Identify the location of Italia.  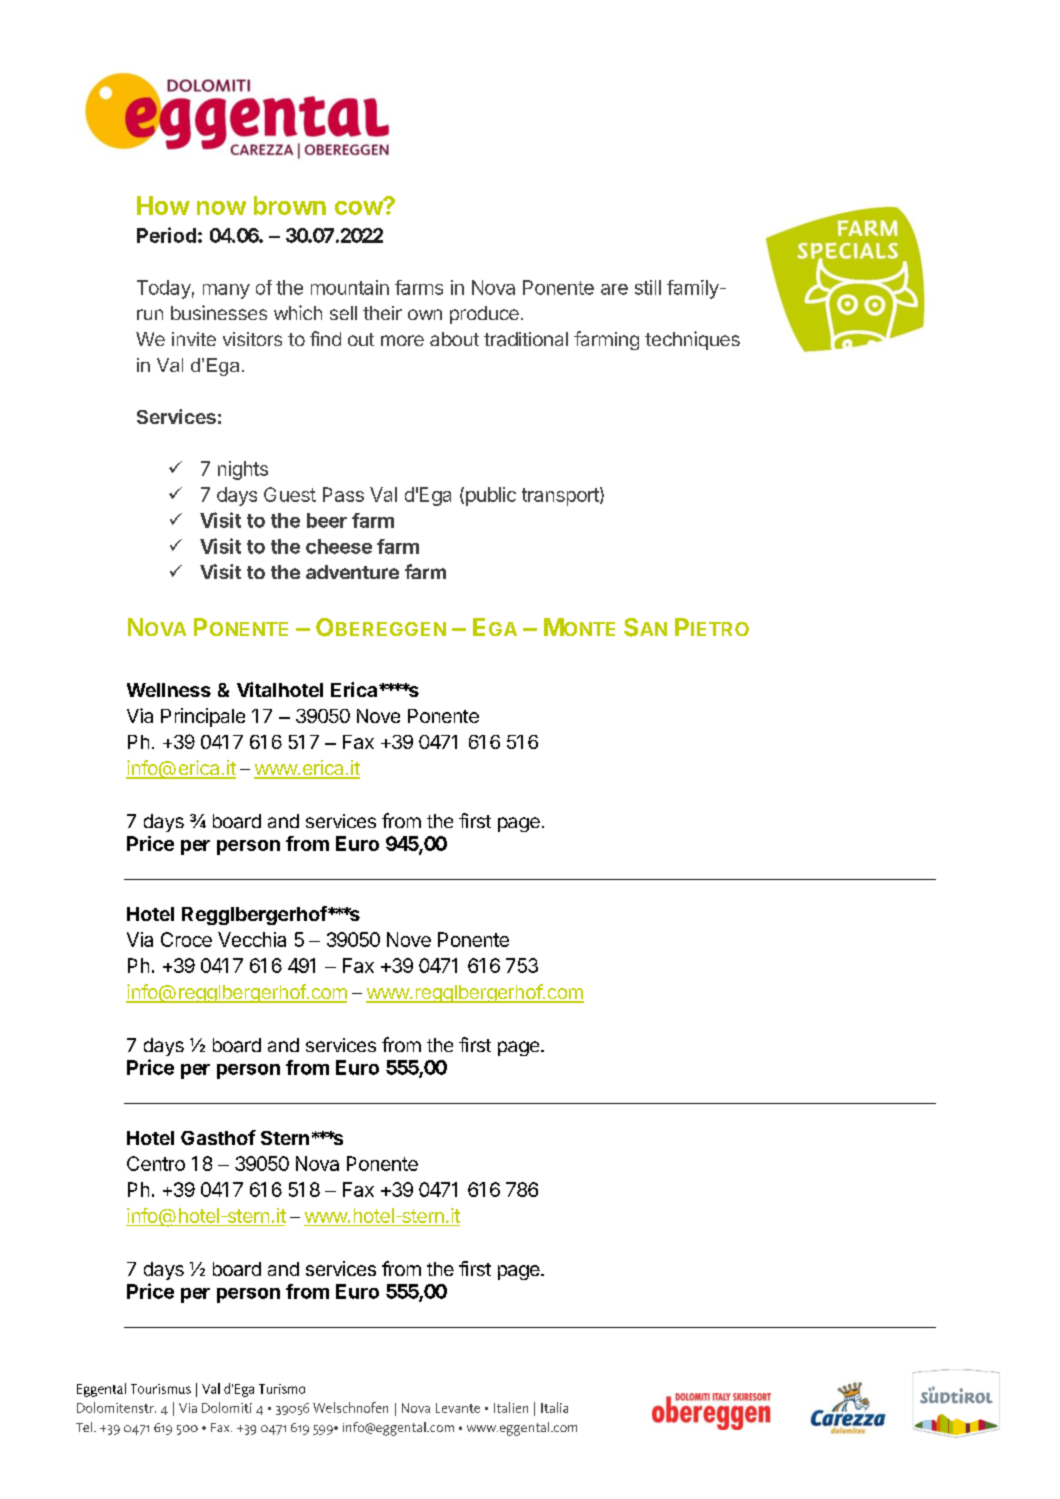
(554, 1407).
